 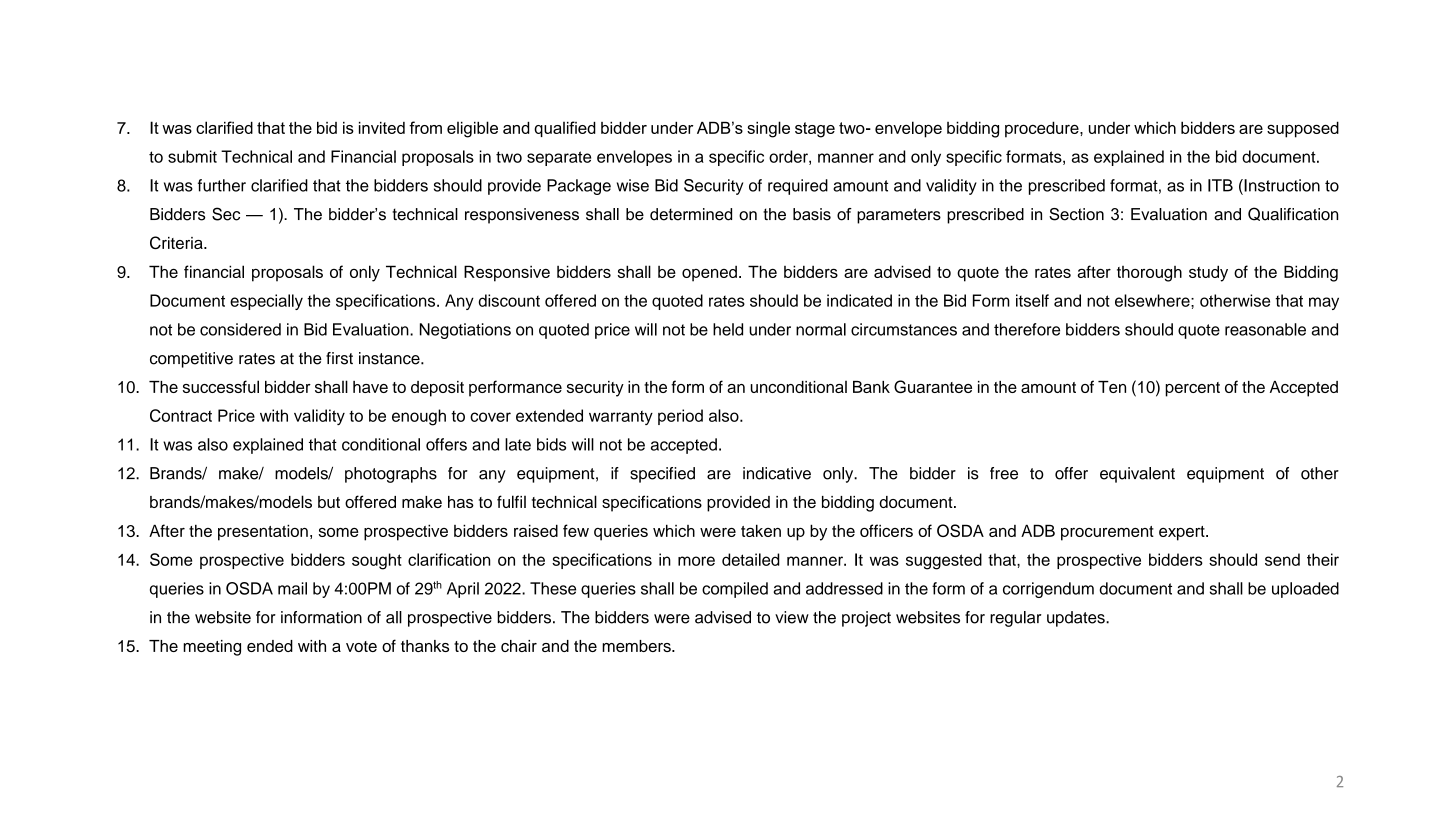 What do you see at coordinates (1183, 533) in the screenshot?
I see `expert` at bounding box center [1183, 533].
